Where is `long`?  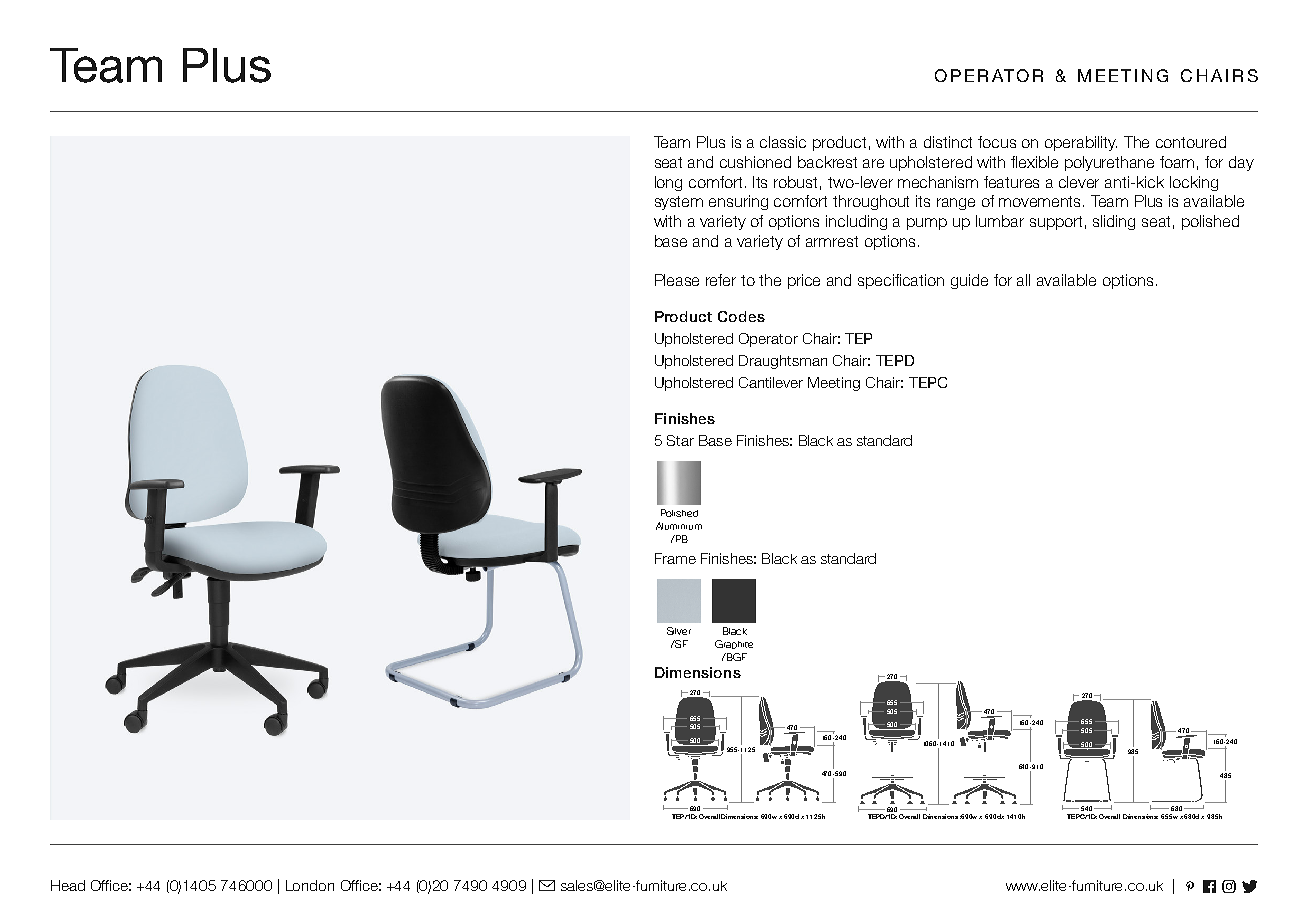
long is located at coordinates (668, 183).
